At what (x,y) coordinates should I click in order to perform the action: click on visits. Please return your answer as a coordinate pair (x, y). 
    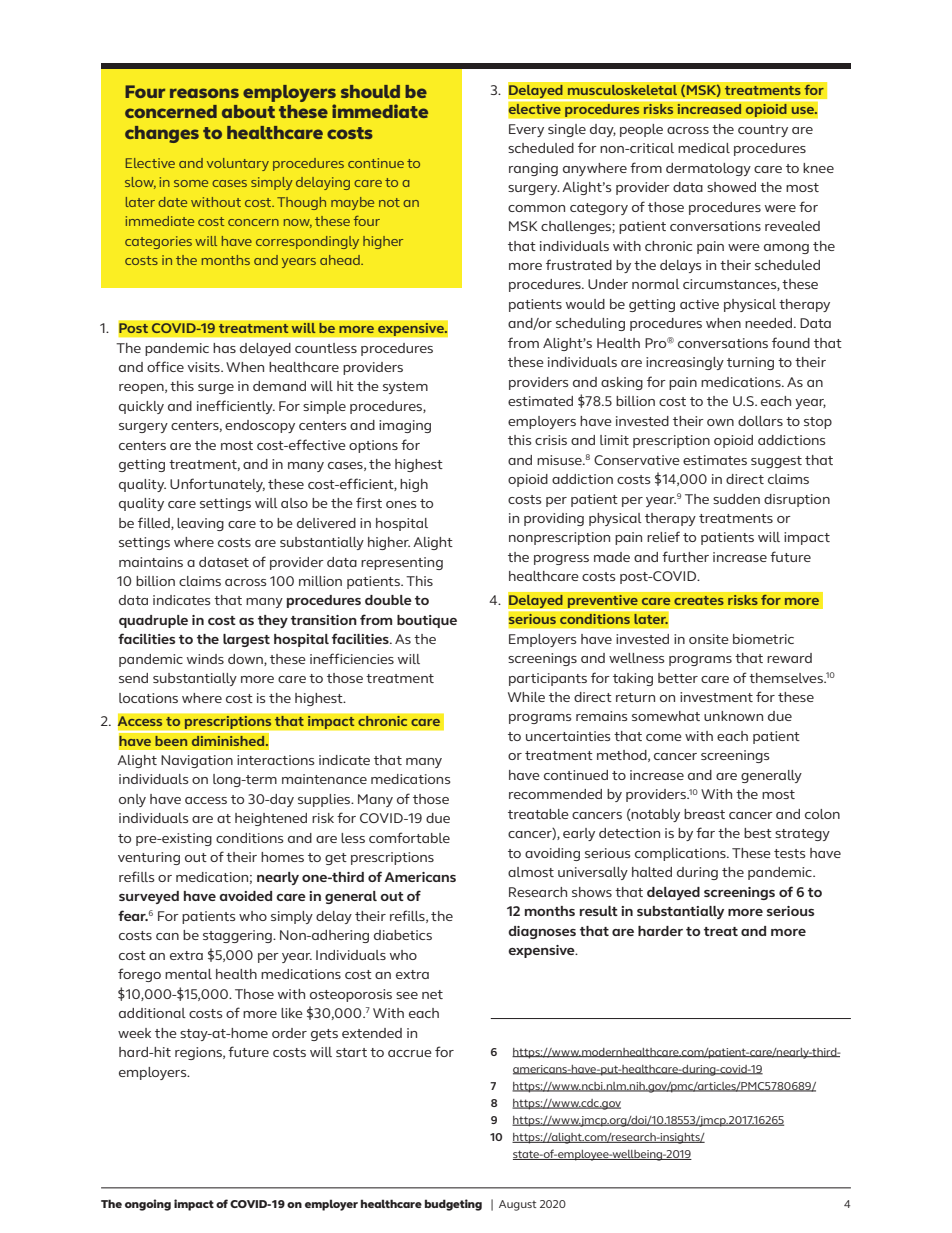
    Looking at the image, I should click on (204, 367).
